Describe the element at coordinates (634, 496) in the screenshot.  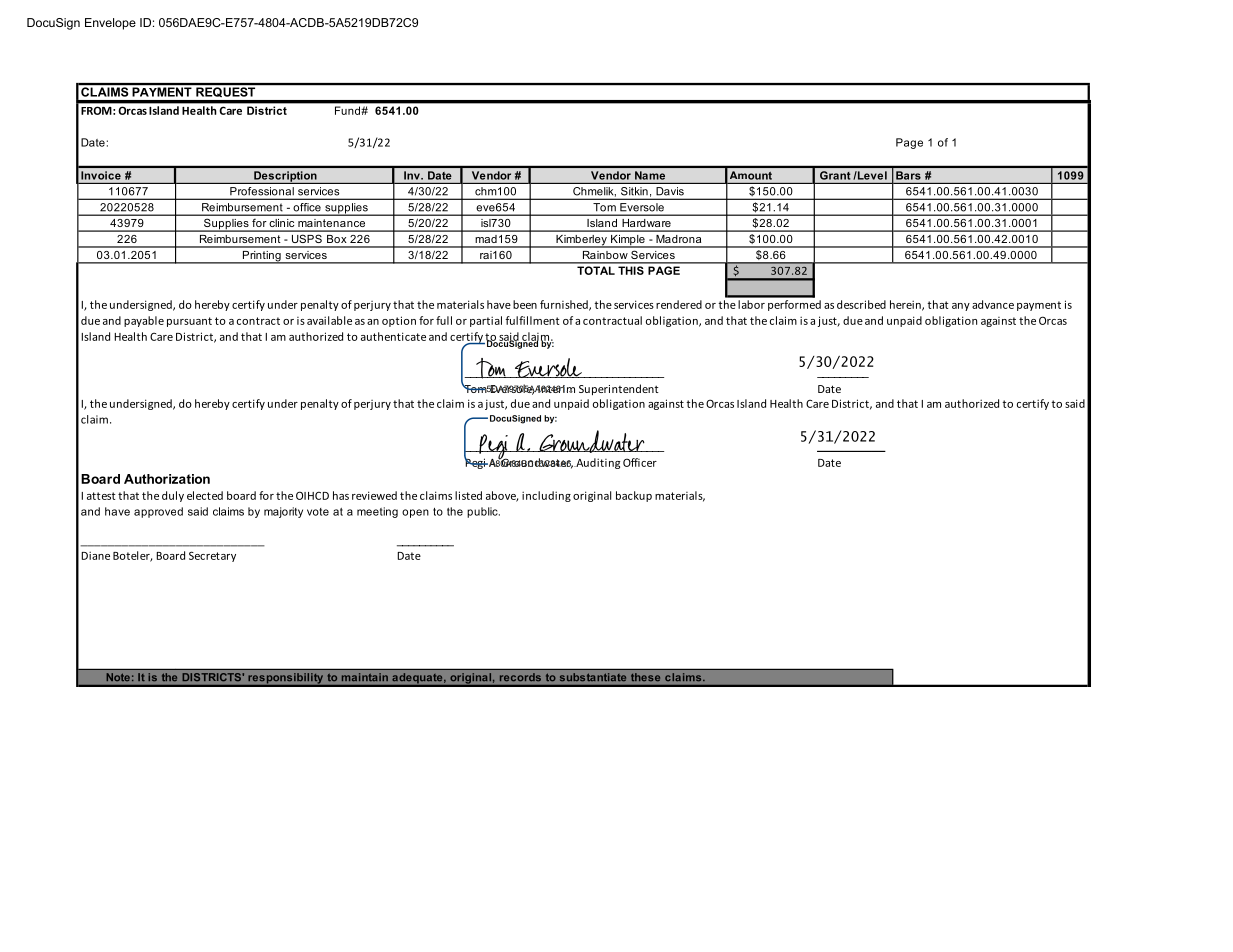
I see `backup` at that location.
